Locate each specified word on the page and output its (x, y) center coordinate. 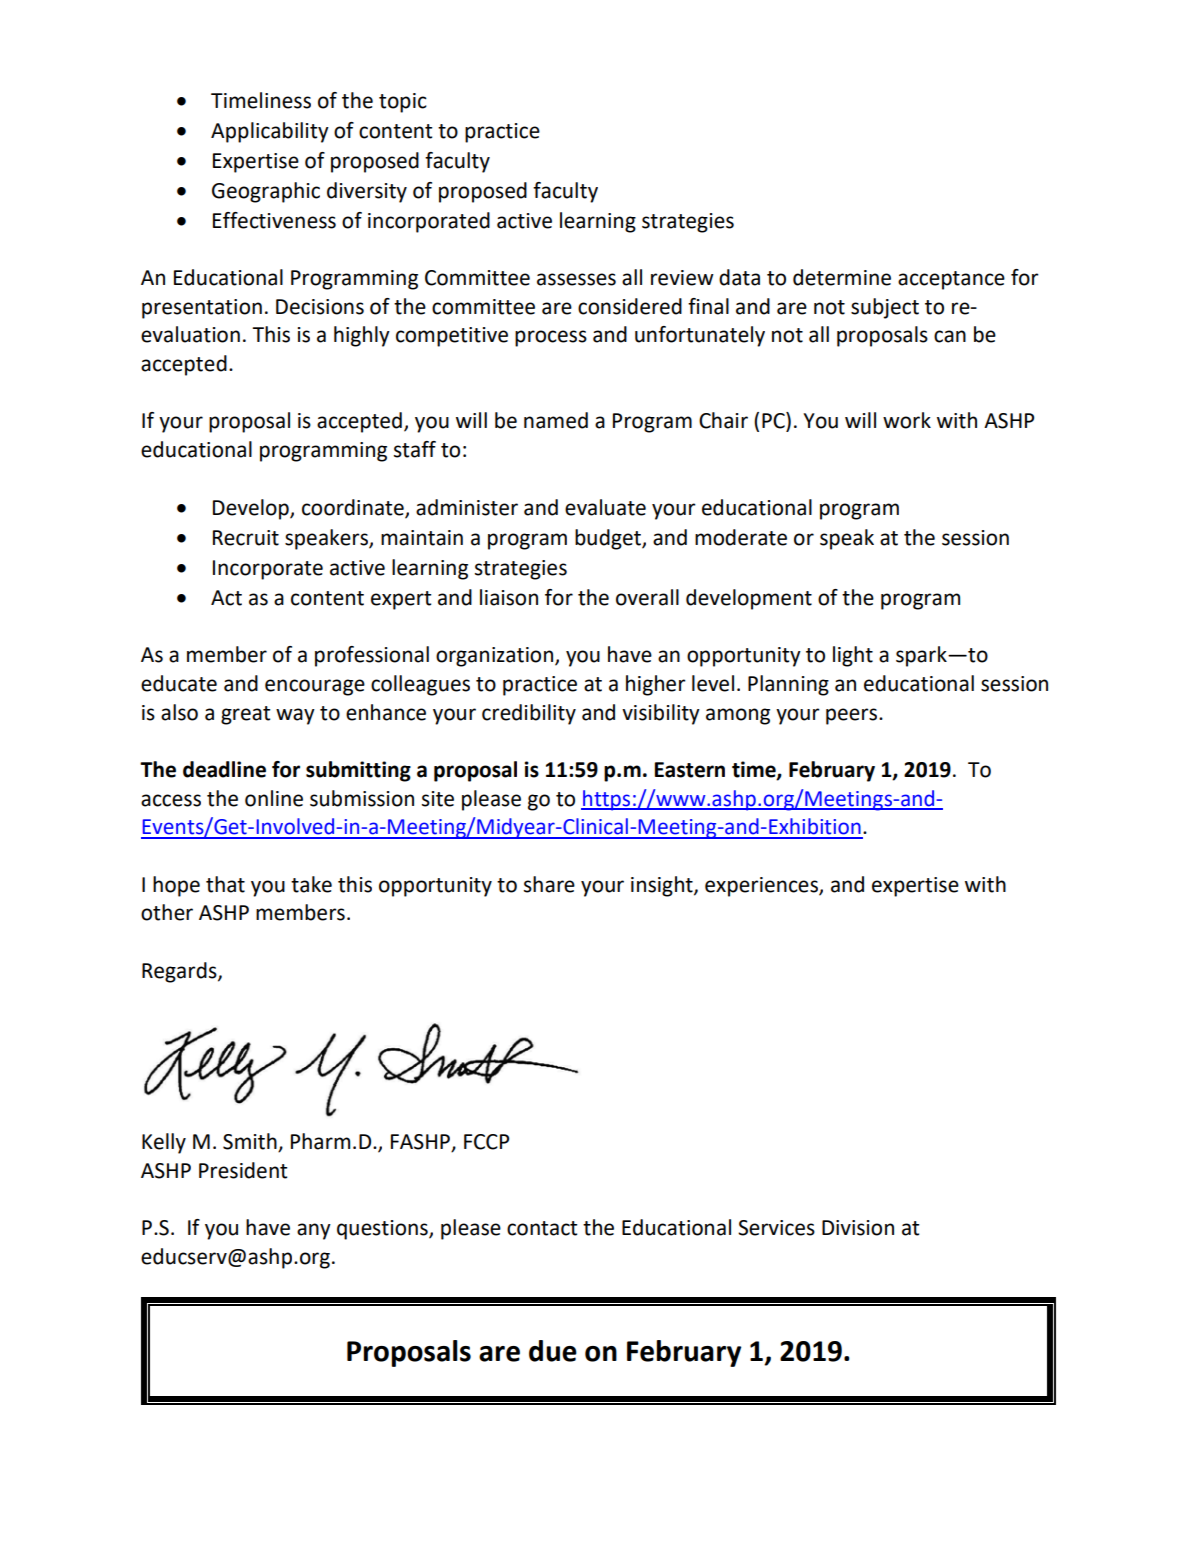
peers (853, 716)
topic (403, 103)
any (314, 1231)
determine (842, 277)
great (245, 715)
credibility (529, 714)
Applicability (270, 132)
